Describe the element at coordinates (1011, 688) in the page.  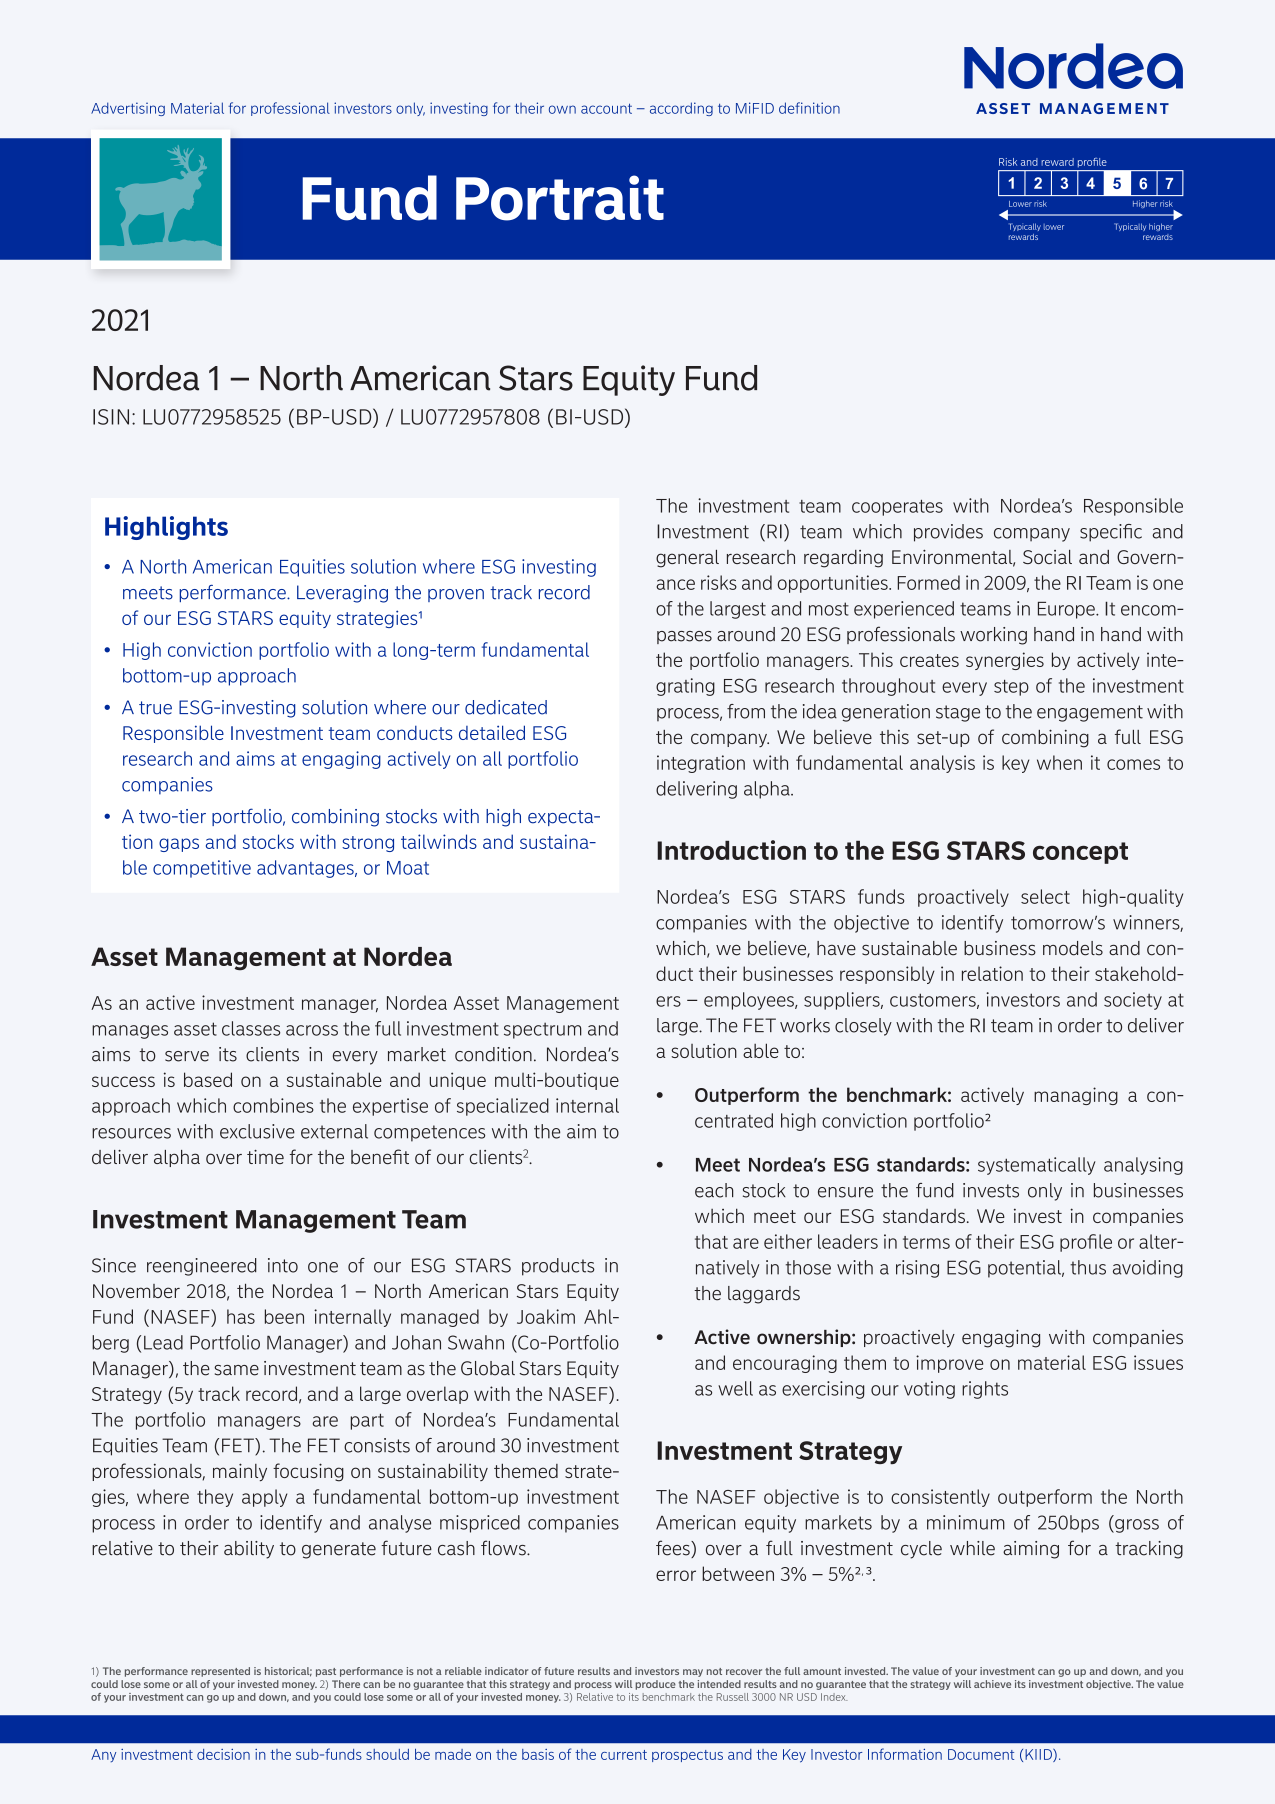
I see `step` at that location.
